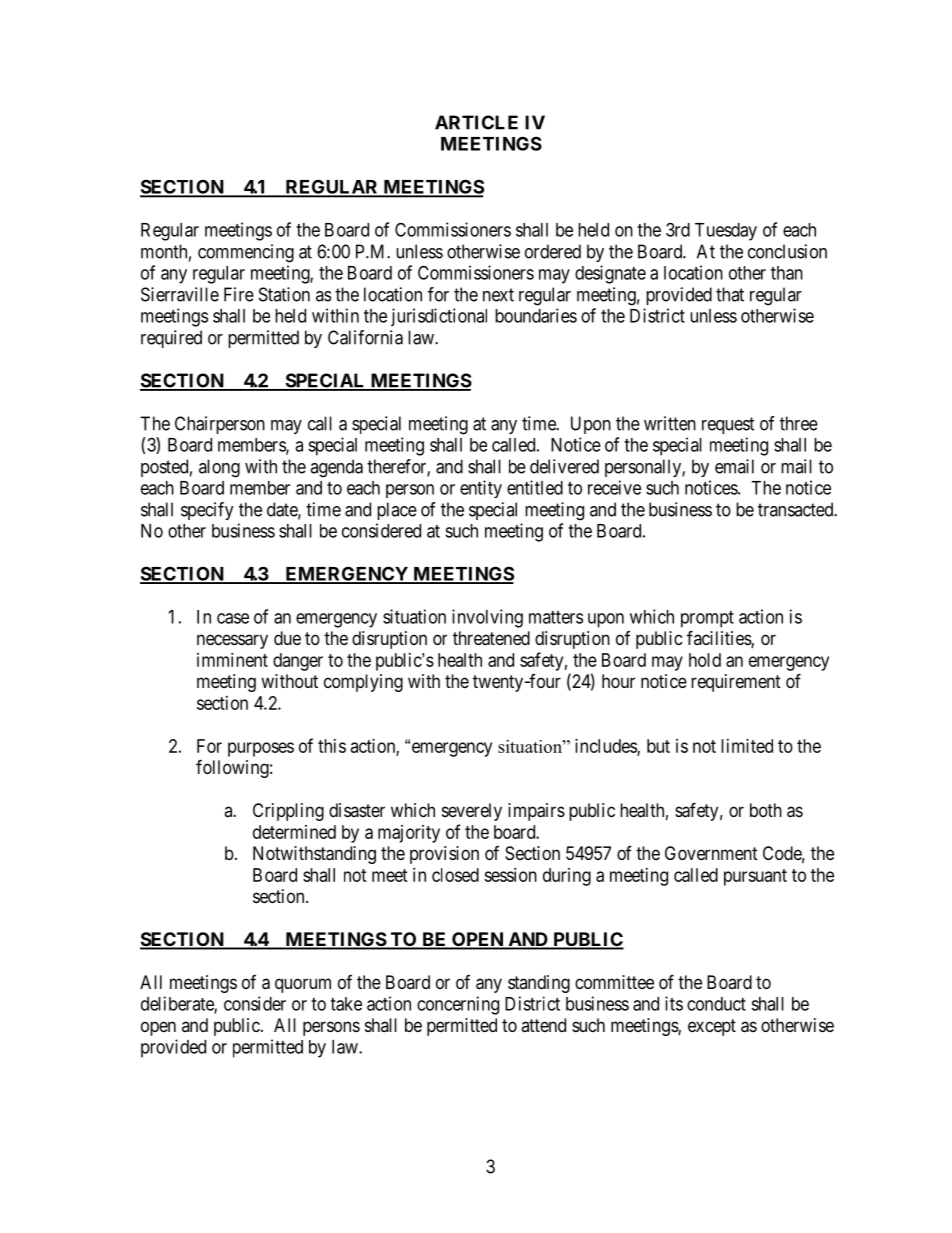  Describe the element at coordinates (726, 232) in the screenshot. I see `Tuesday` at that location.
